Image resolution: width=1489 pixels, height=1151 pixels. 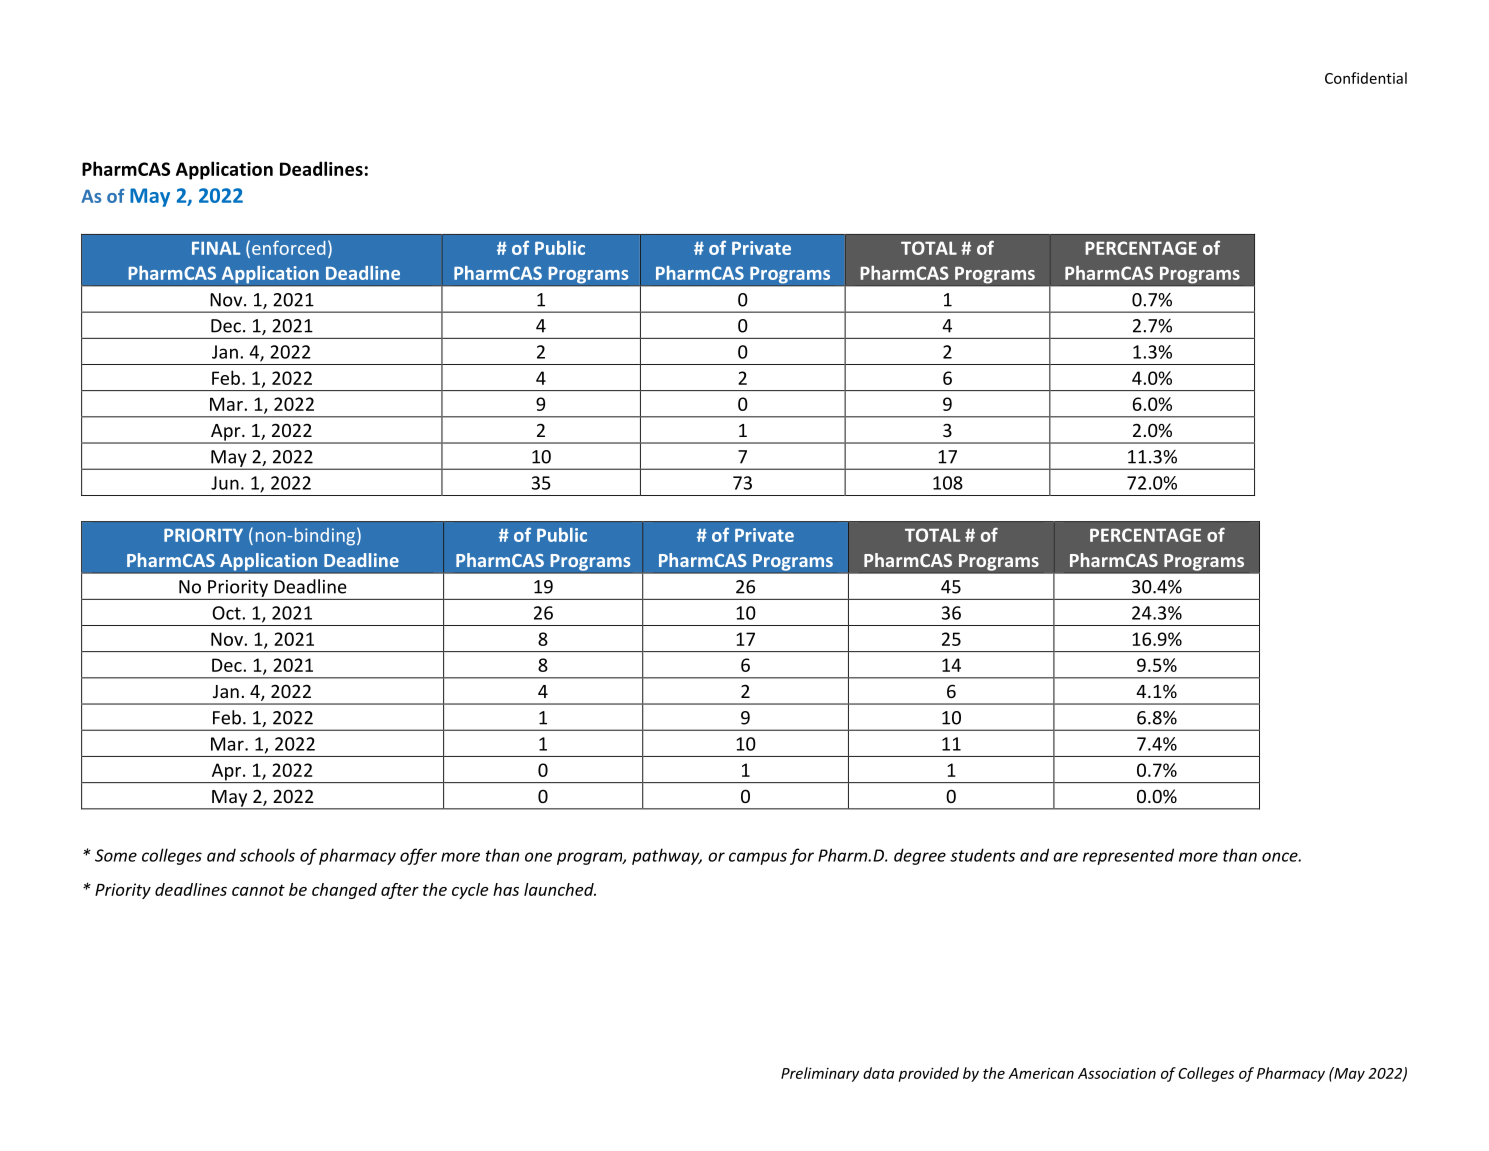 I want to click on Oct, so click(x=227, y=613).
